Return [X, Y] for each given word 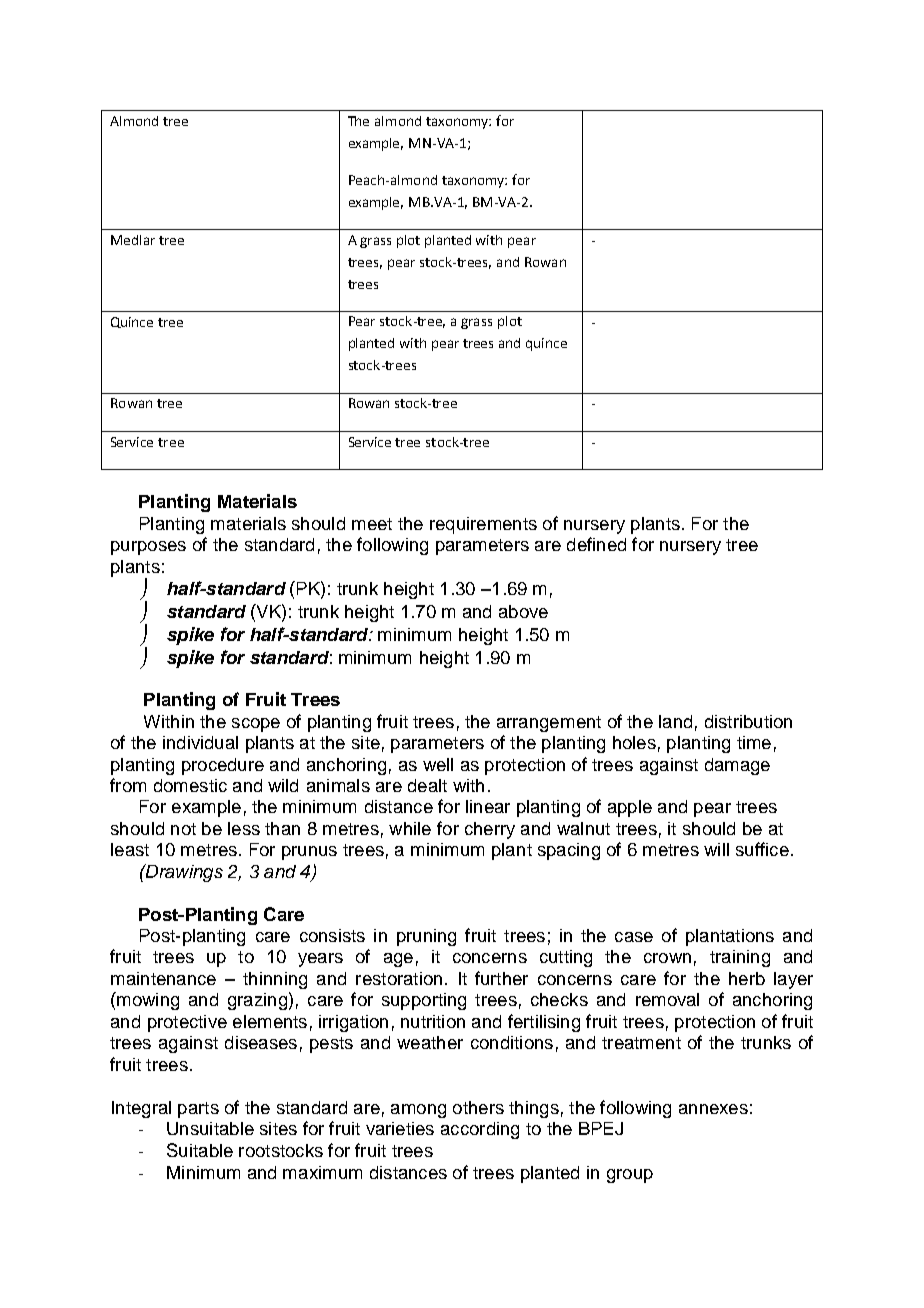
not [183, 829]
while [410, 828]
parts [198, 1110]
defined [596, 544]
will [716, 849]
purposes [148, 548]
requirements [483, 525]
